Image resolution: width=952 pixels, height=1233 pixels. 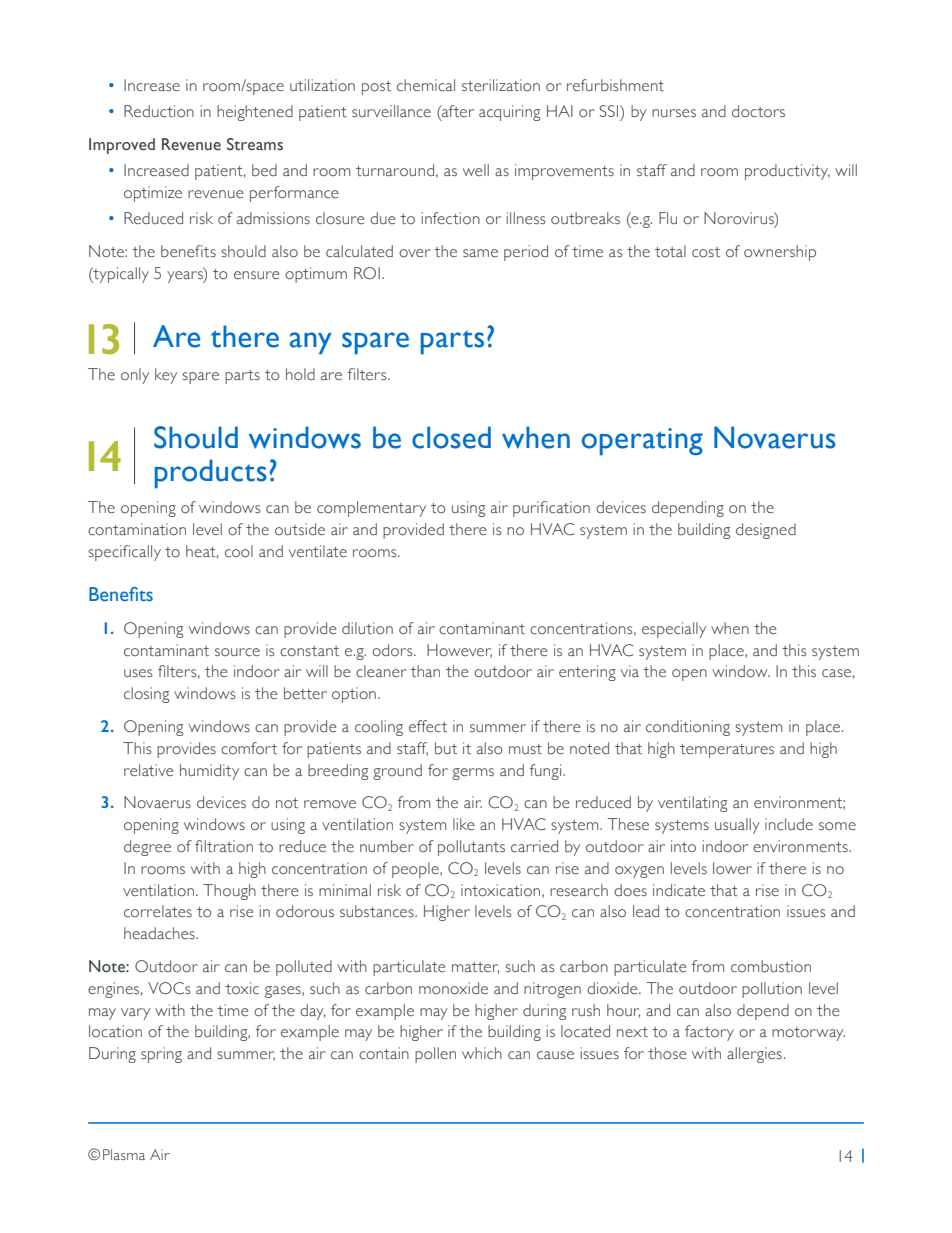 I want to click on source, so click(x=237, y=652).
